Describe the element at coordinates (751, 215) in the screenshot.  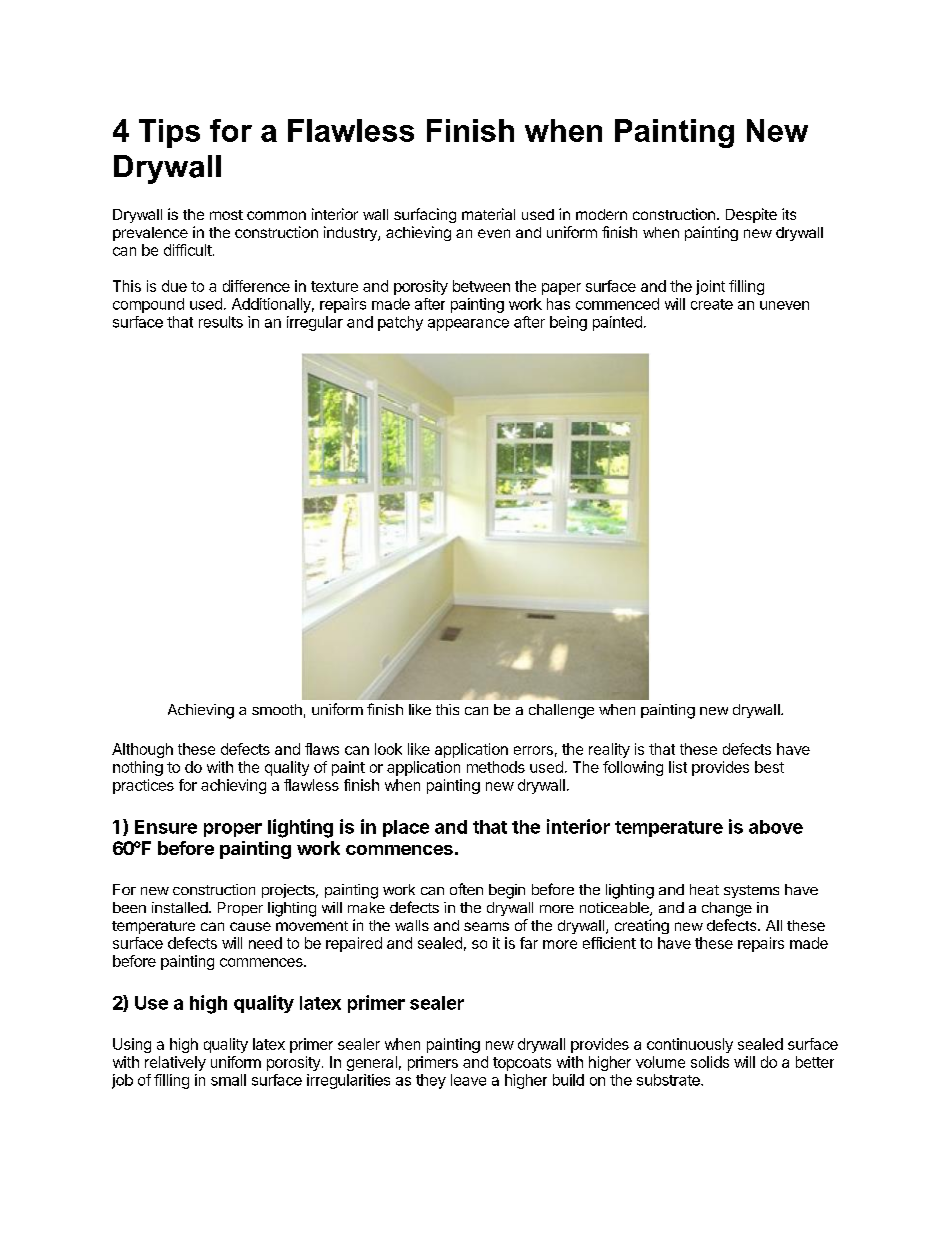
I see `Despite` at that location.
